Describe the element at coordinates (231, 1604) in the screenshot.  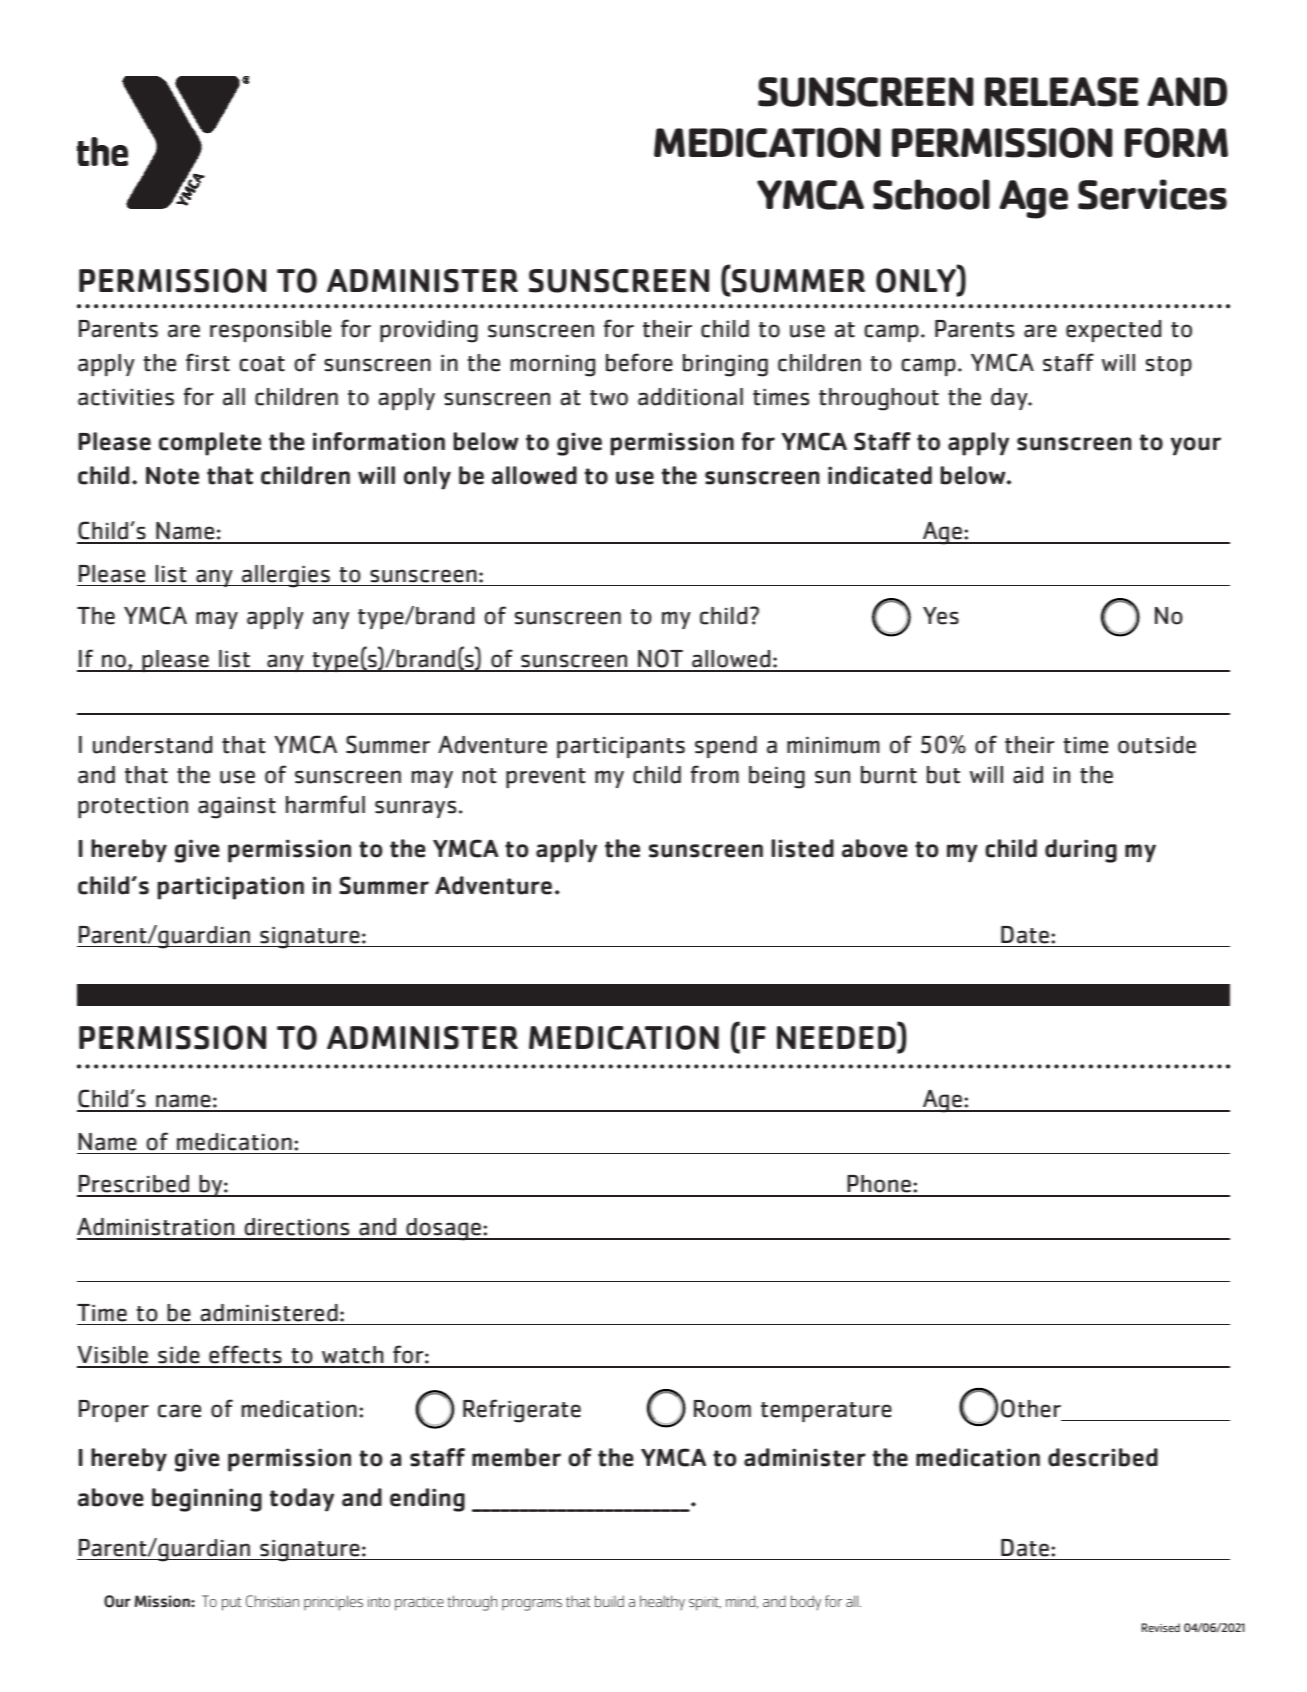
I see `put` at that location.
